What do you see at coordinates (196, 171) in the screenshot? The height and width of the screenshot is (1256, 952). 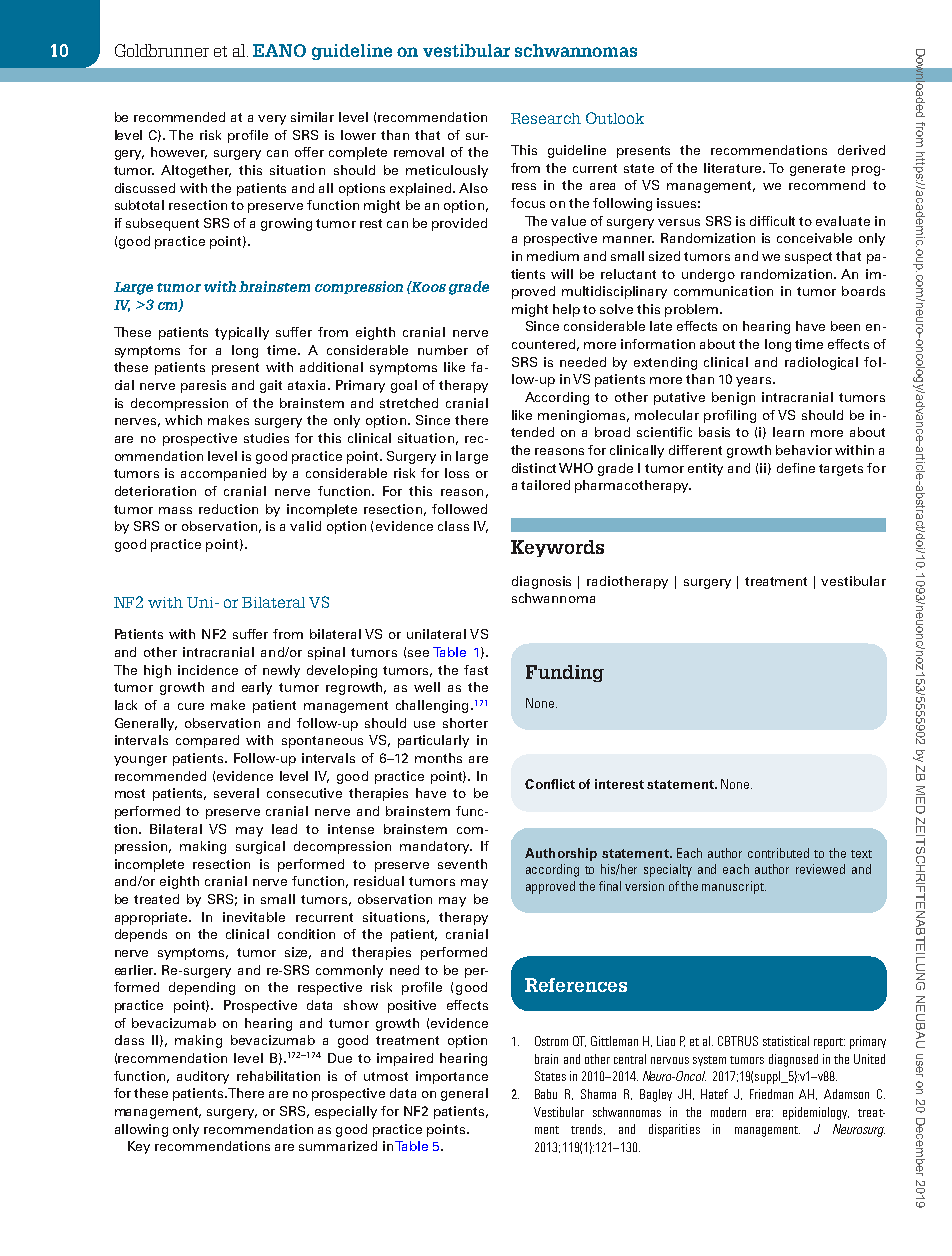 I see `Altogether` at bounding box center [196, 171].
